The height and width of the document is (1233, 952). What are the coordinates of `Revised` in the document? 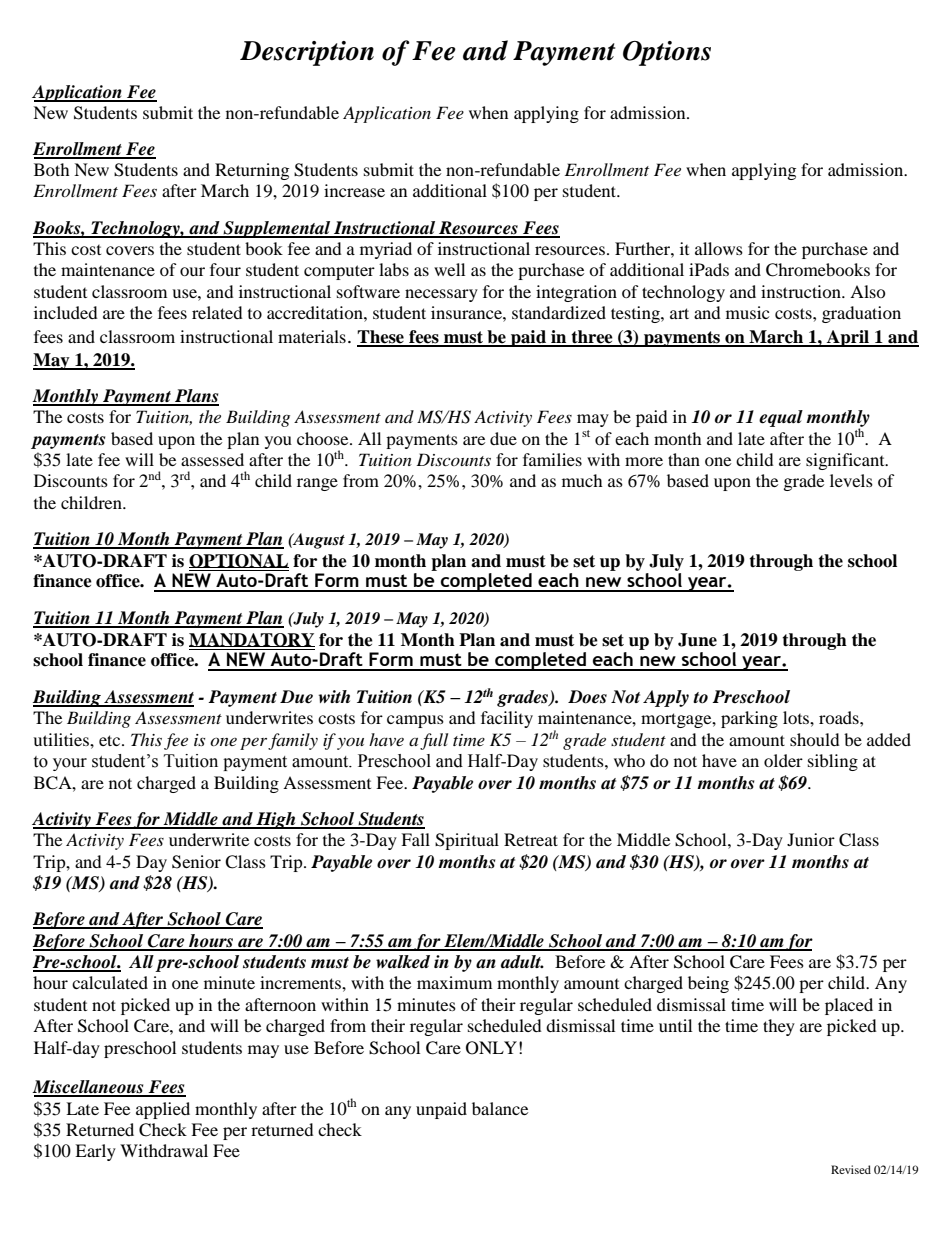 It's located at (851, 1169).
